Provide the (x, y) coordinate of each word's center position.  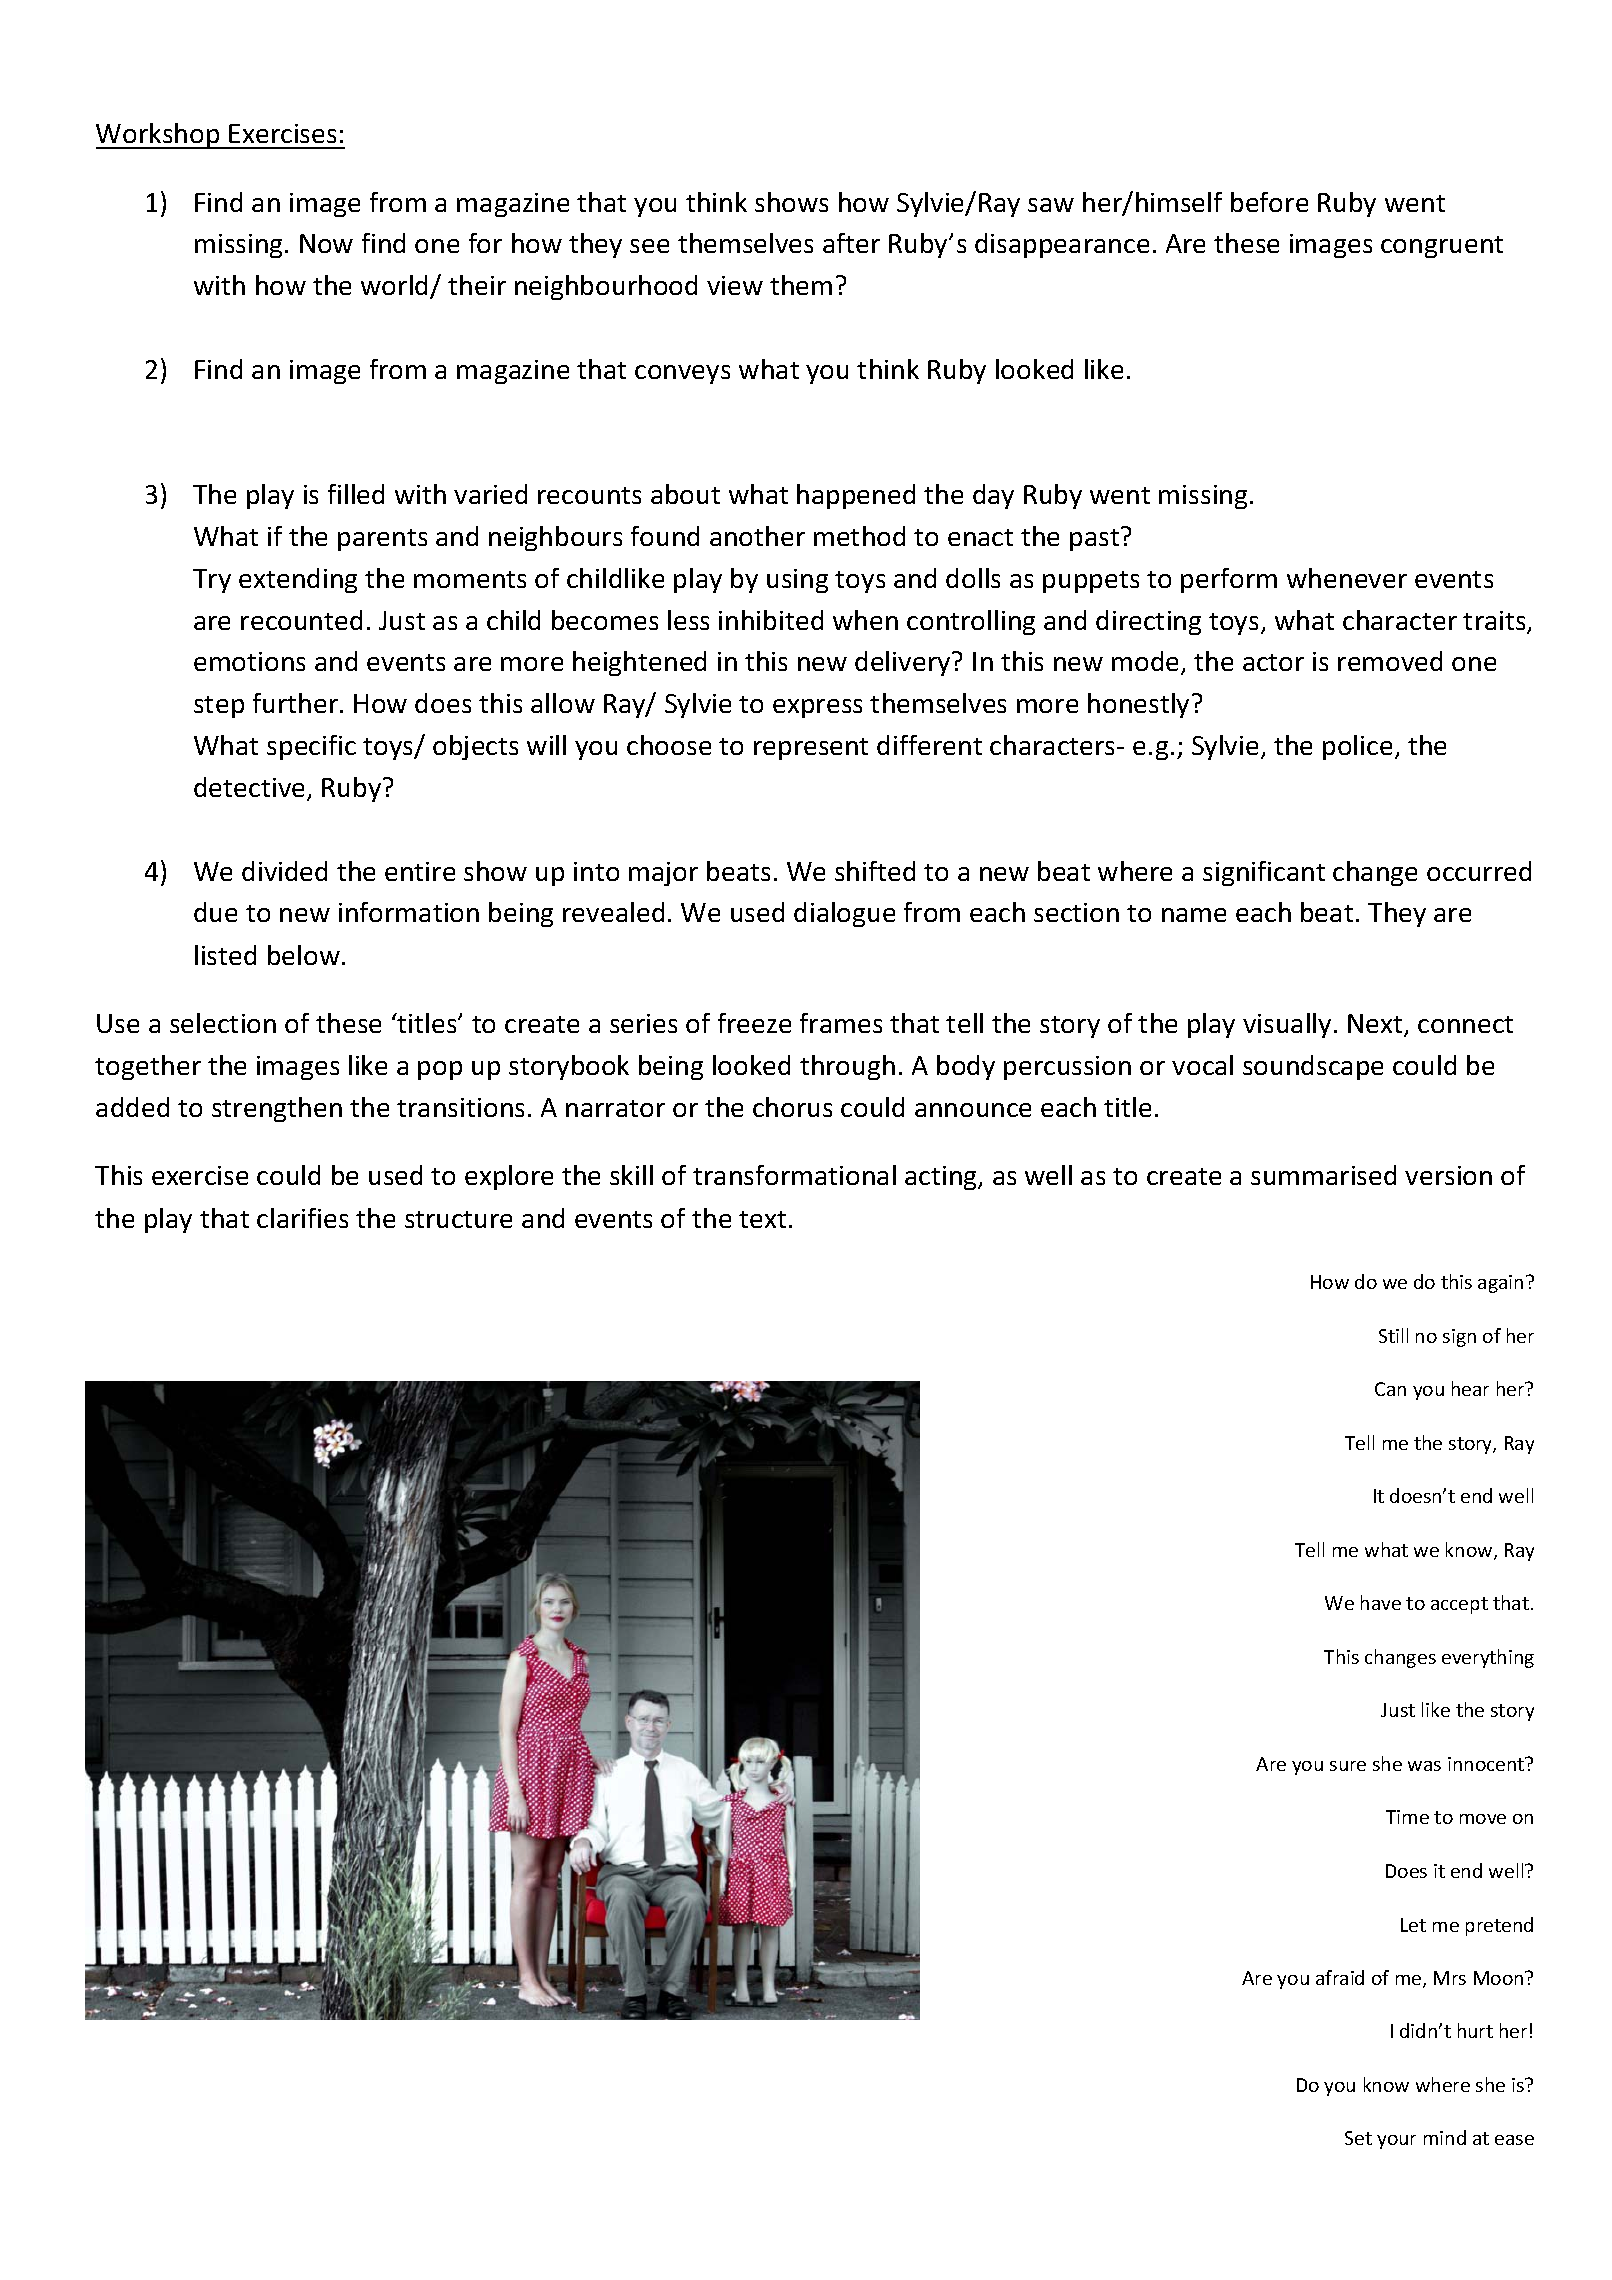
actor (1273, 662)
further (297, 703)
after (851, 243)
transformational (794, 1175)
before (1269, 202)
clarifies (302, 1218)
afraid (1340, 1977)
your (1396, 2142)
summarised (1323, 1175)
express (817, 708)
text (762, 1219)
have (1381, 1602)
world (396, 286)
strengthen (277, 1109)
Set (1358, 2138)
